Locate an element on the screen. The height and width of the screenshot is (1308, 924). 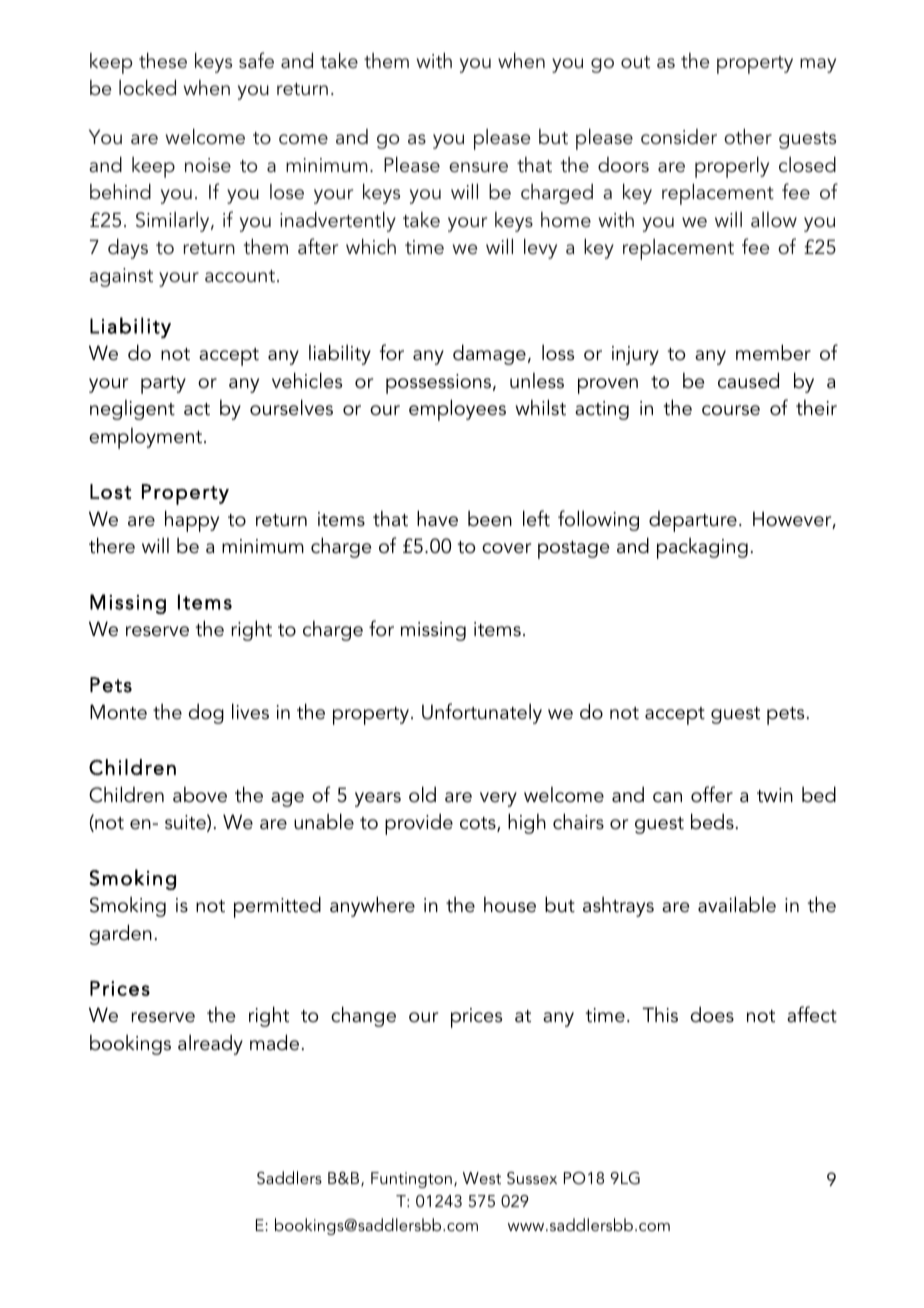
West is located at coordinates (482, 1178).
